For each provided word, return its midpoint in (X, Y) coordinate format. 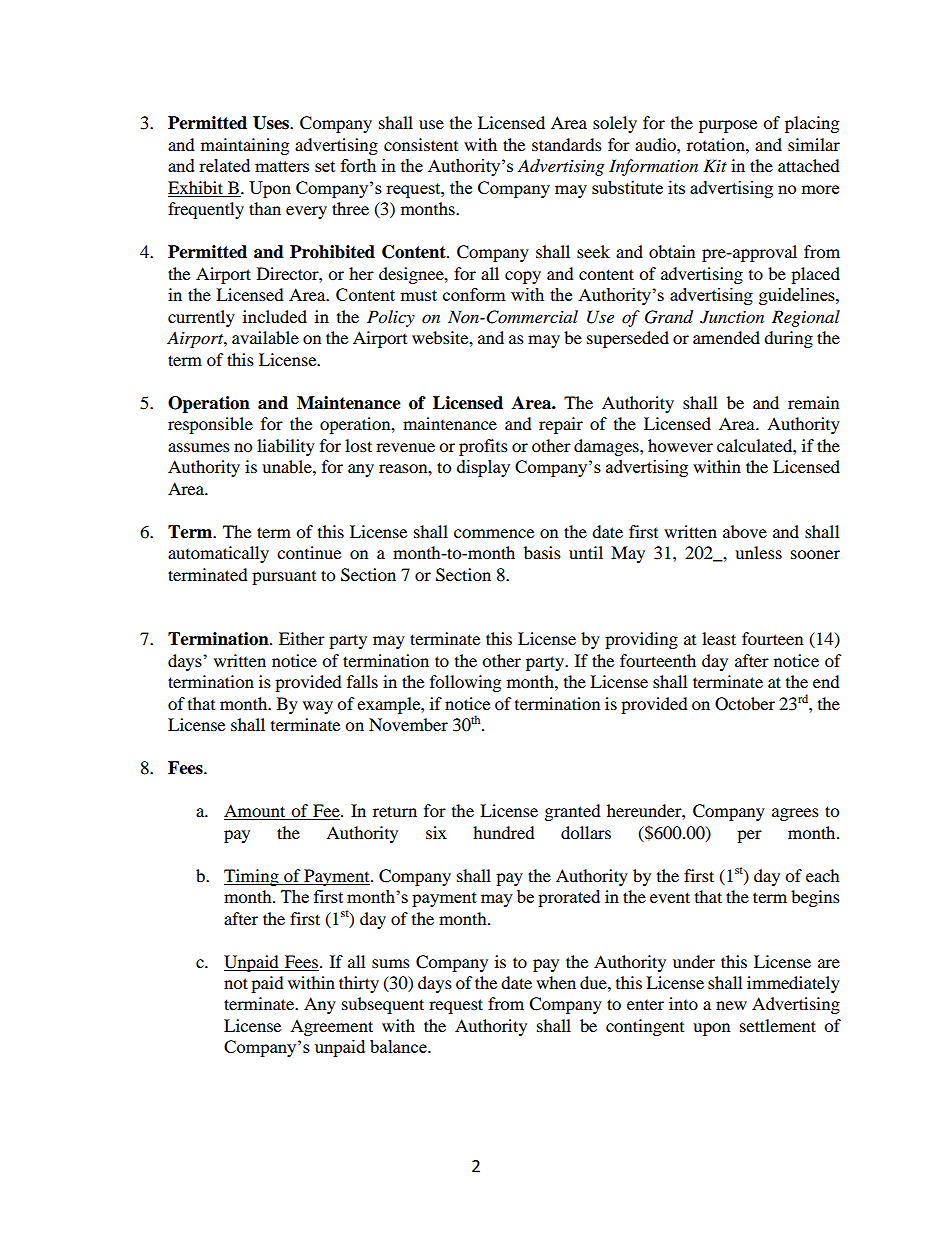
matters (282, 166)
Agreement (331, 1027)
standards (567, 144)
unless (758, 552)
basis (542, 552)
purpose (728, 126)
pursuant (284, 578)
